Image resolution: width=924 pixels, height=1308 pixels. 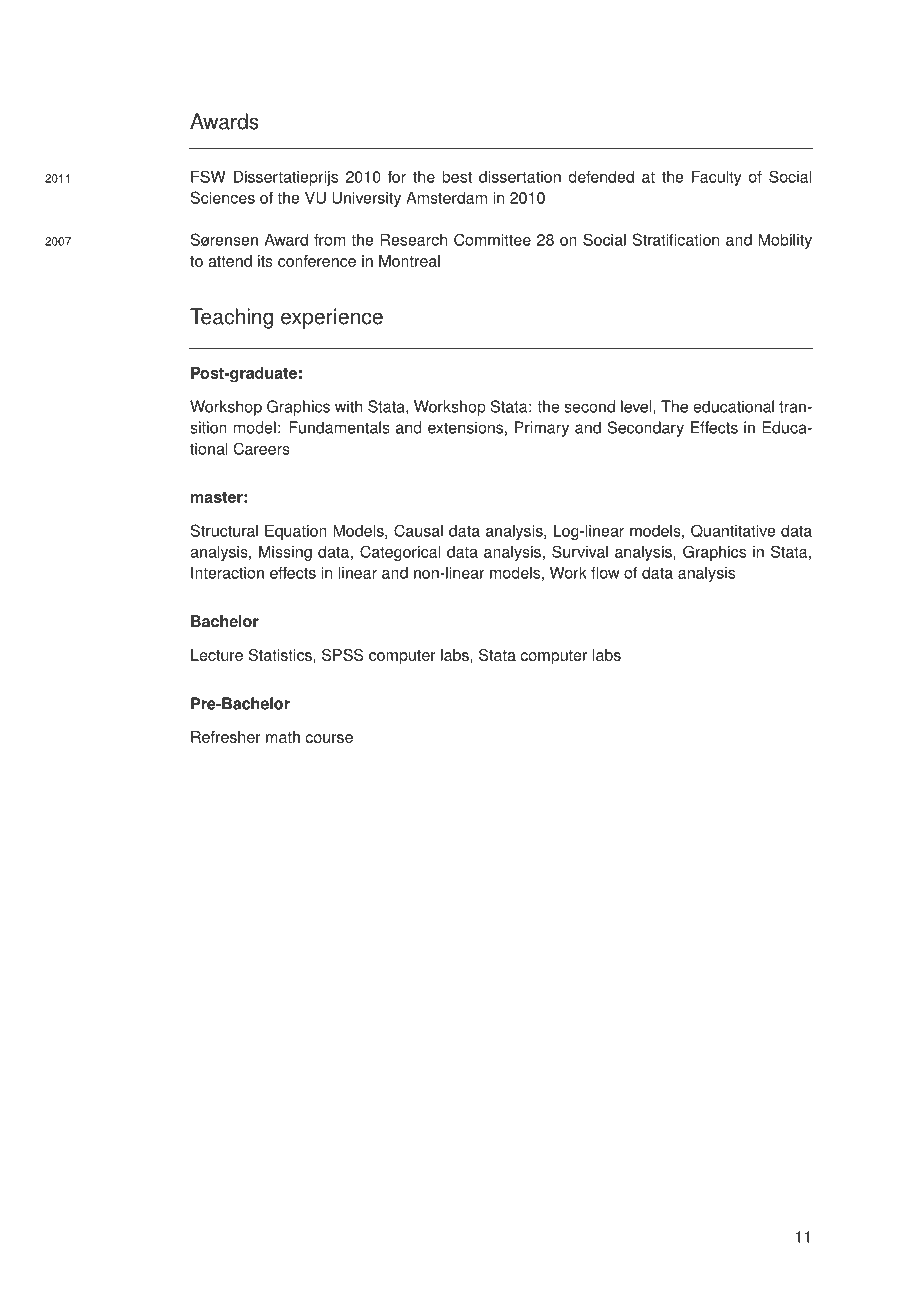 I want to click on course, so click(x=329, y=738).
